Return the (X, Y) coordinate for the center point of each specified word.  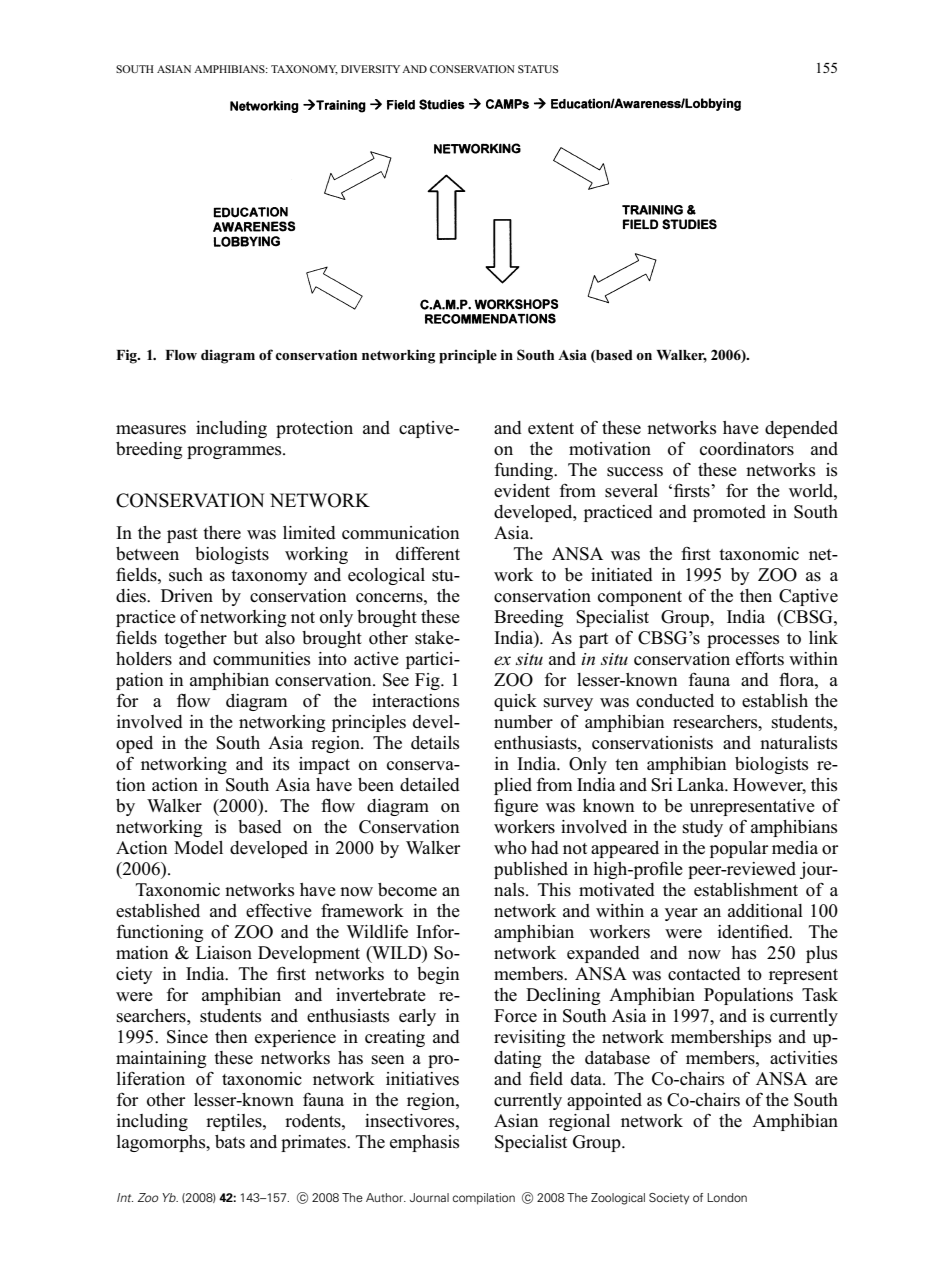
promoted (729, 513)
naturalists (798, 743)
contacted (704, 974)
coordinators (747, 449)
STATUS (538, 69)
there (222, 533)
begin (438, 975)
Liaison (224, 953)
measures (151, 430)
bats (230, 1142)
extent (551, 428)
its (281, 764)
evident (522, 491)
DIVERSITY (370, 69)
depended (801, 429)
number (523, 722)
